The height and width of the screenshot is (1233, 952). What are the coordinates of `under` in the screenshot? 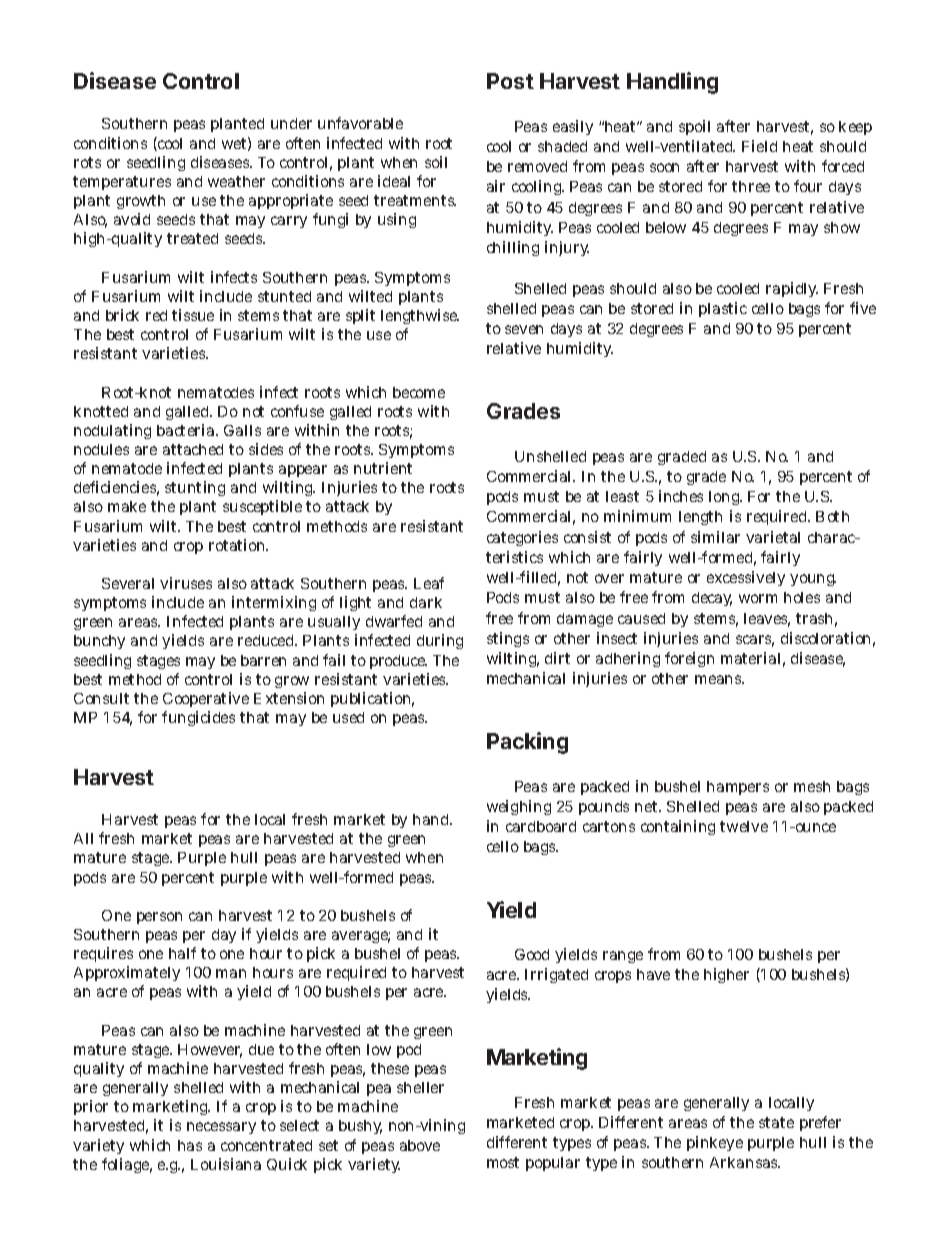 It's located at (291, 123).
